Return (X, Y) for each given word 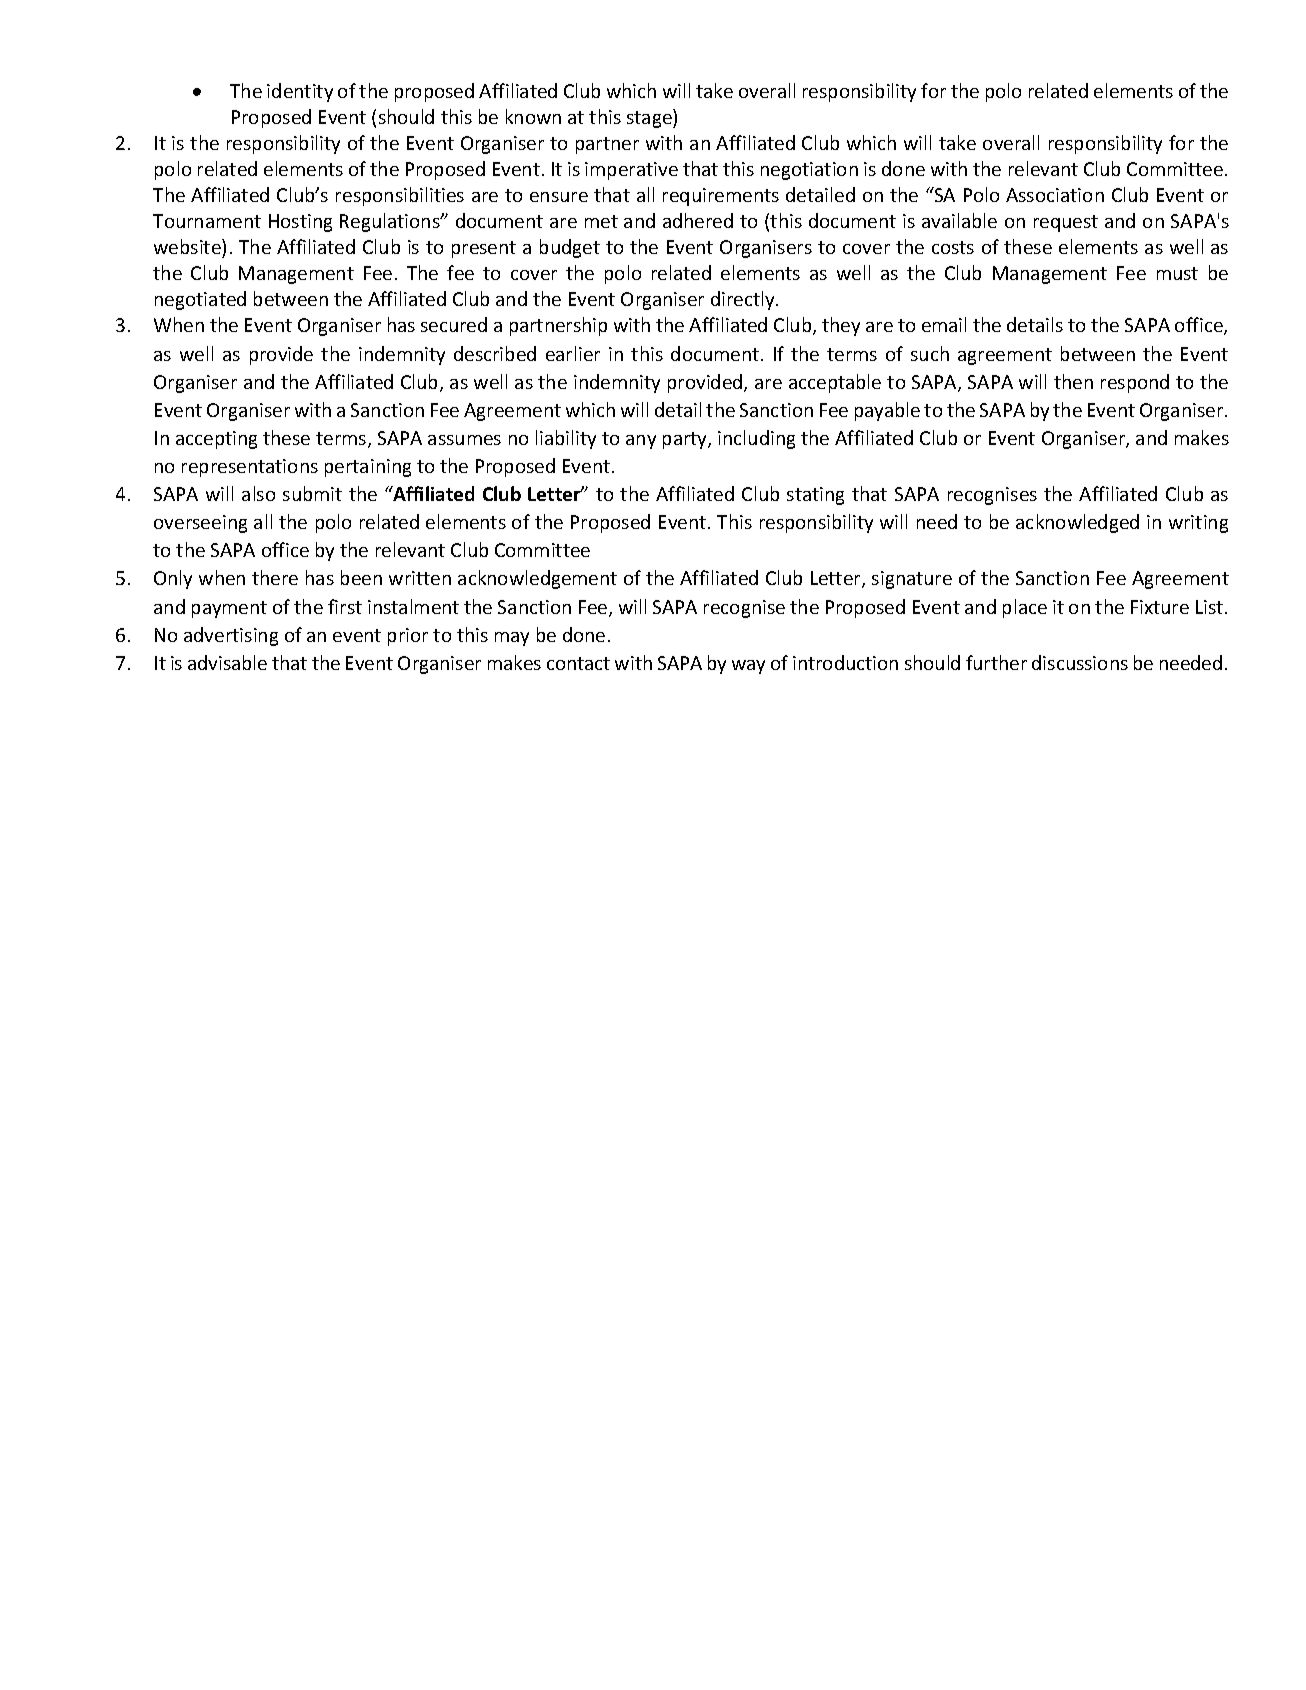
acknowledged (1077, 523)
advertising (231, 636)
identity (300, 92)
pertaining (368, 468)
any (641, 442)
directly (744, 300)
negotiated (200, 300)
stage (650, 118)
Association (1055, 195)
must (1177, 273)
